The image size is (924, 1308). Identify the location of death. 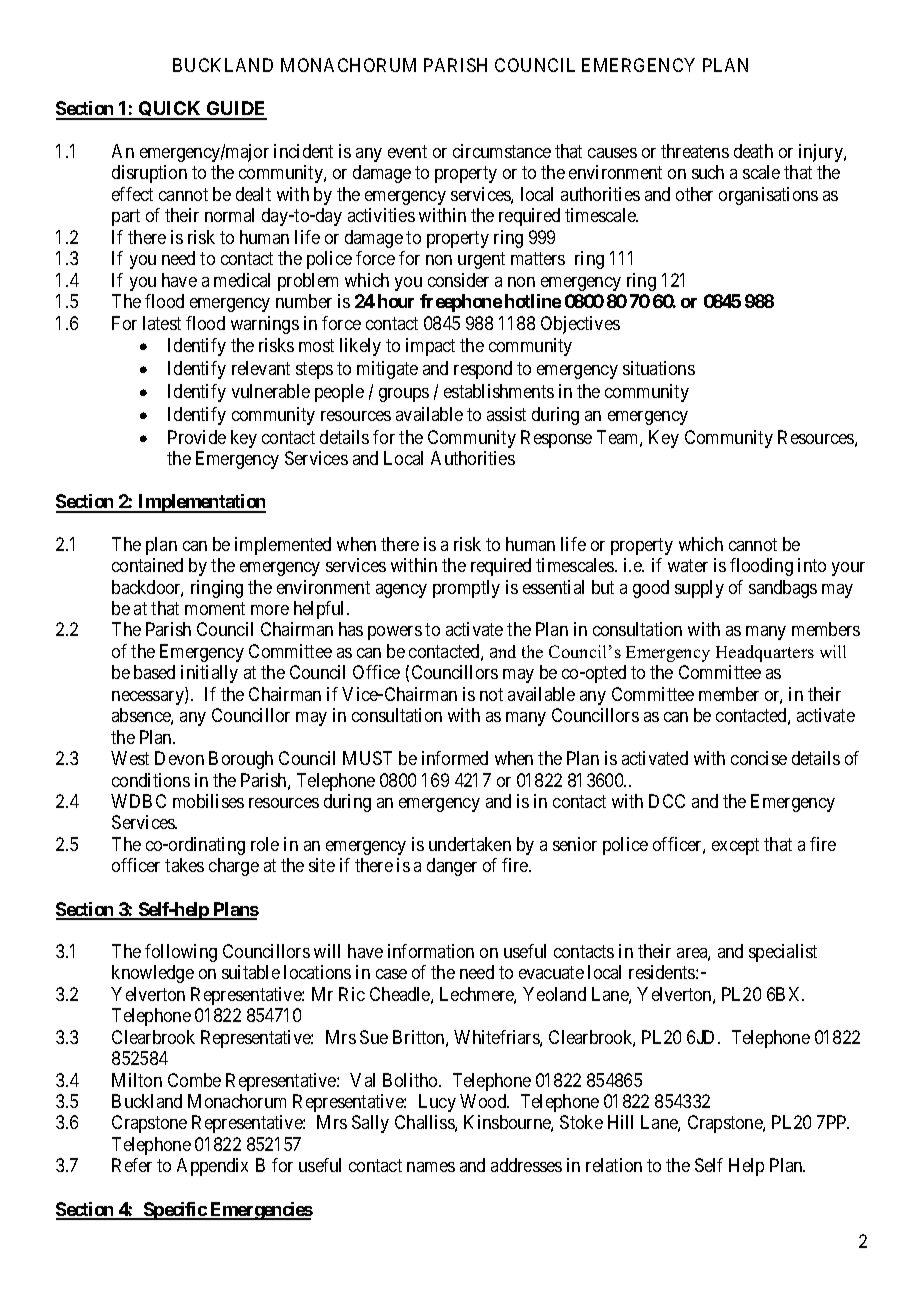
(753, 151).
